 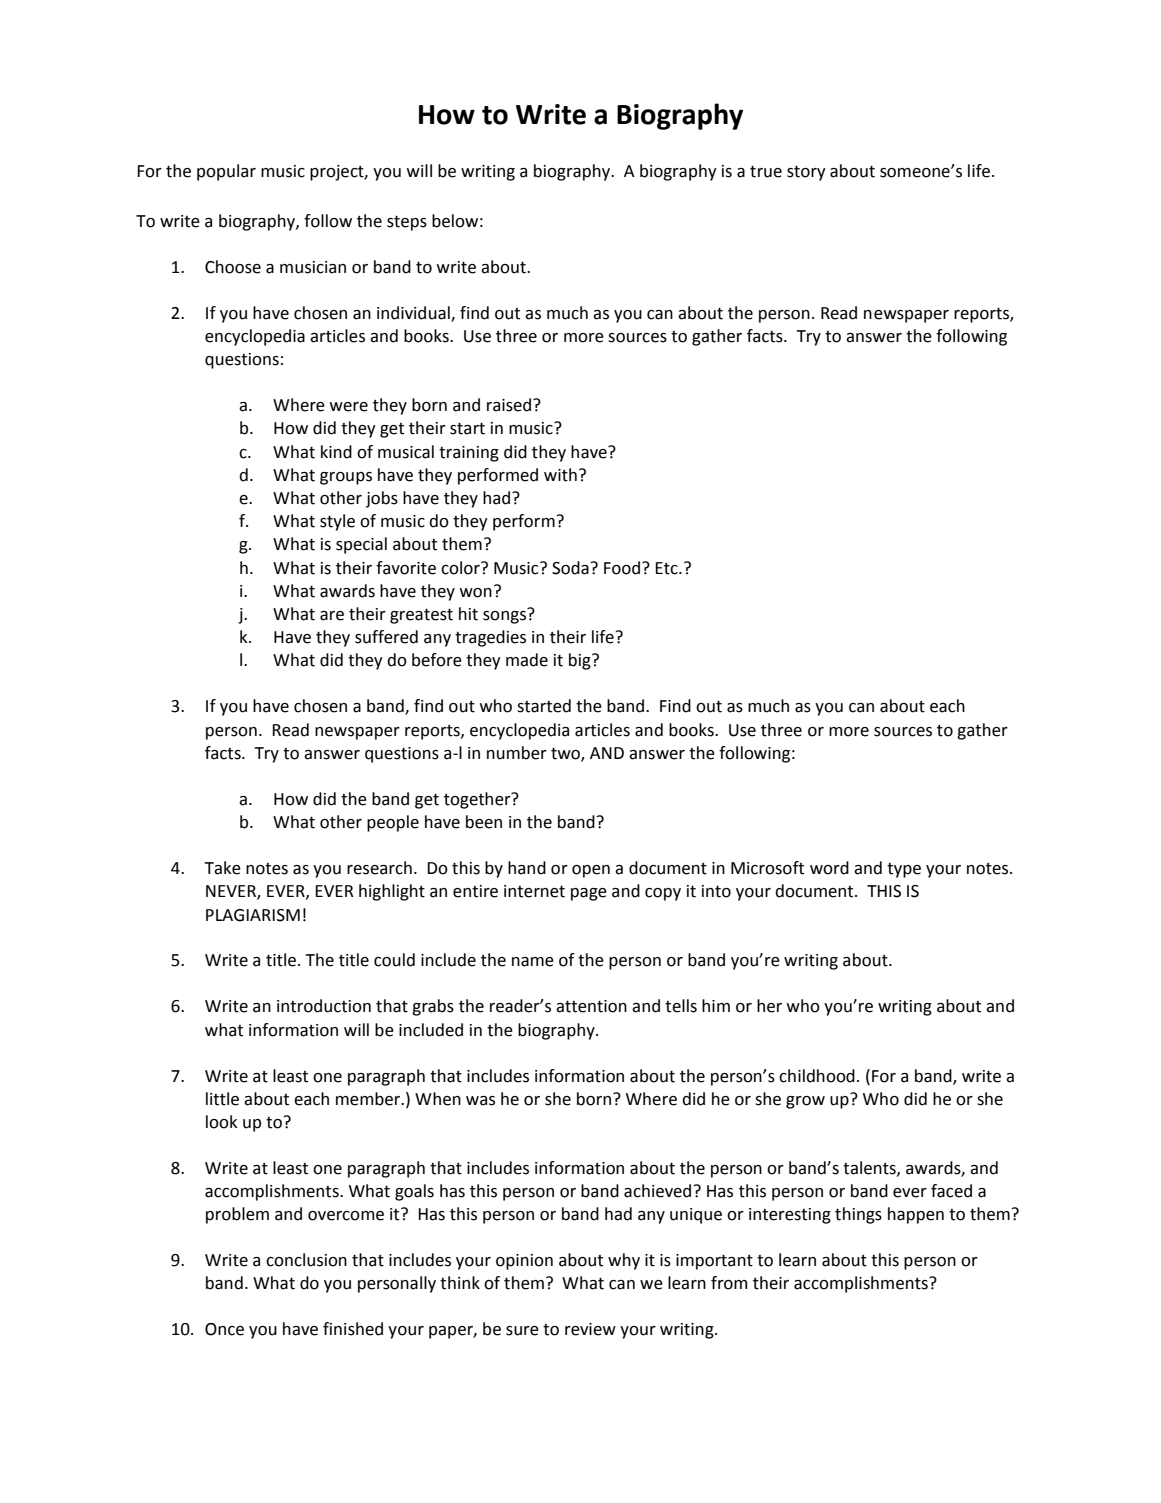 What do you see at coordinates (336, 452) in the image?
I see `kind` at bounding box center [336, 452].
